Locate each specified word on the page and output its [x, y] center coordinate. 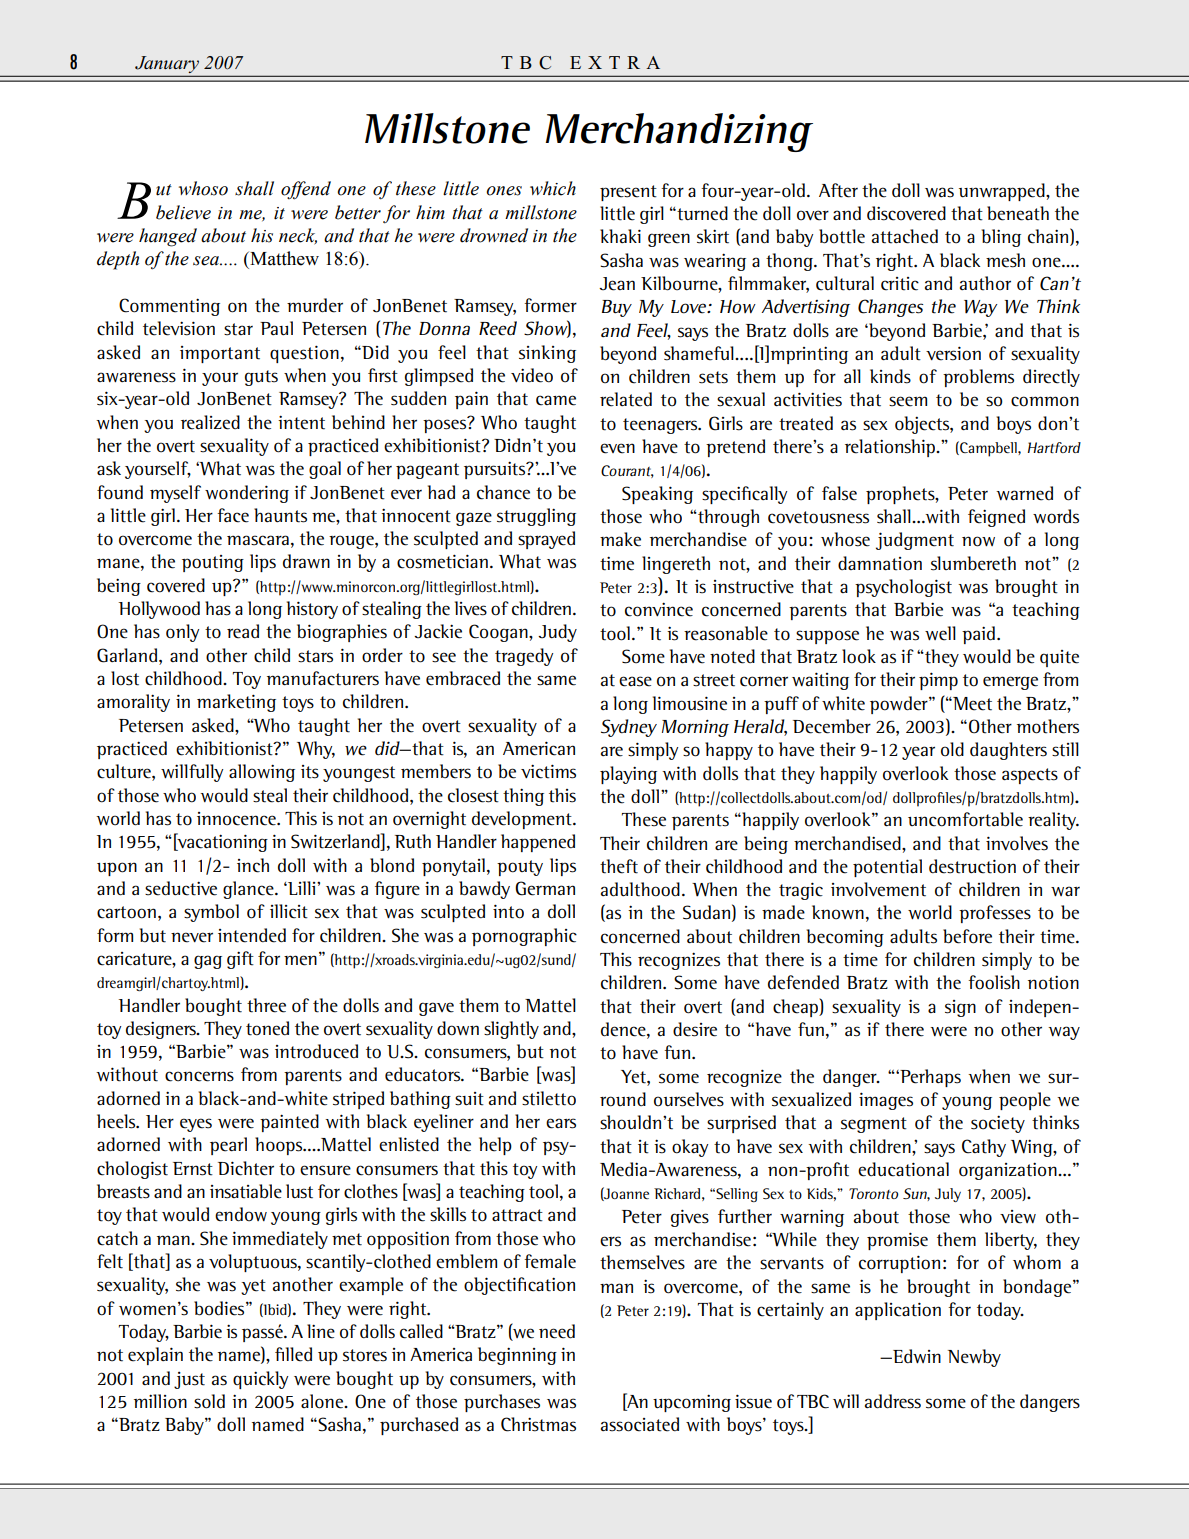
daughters [1008, 751]
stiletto [549, 1098]
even [617, 448]
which [553, 188]
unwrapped [1003, 192]
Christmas [538, 1424]
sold [209, 1401]
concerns [199, 1076]
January [167, 64]
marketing [236, 703]
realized [210, 422]
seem [908, 401]
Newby [974, 1358]
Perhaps [929, 1078]
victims [548, 771]
